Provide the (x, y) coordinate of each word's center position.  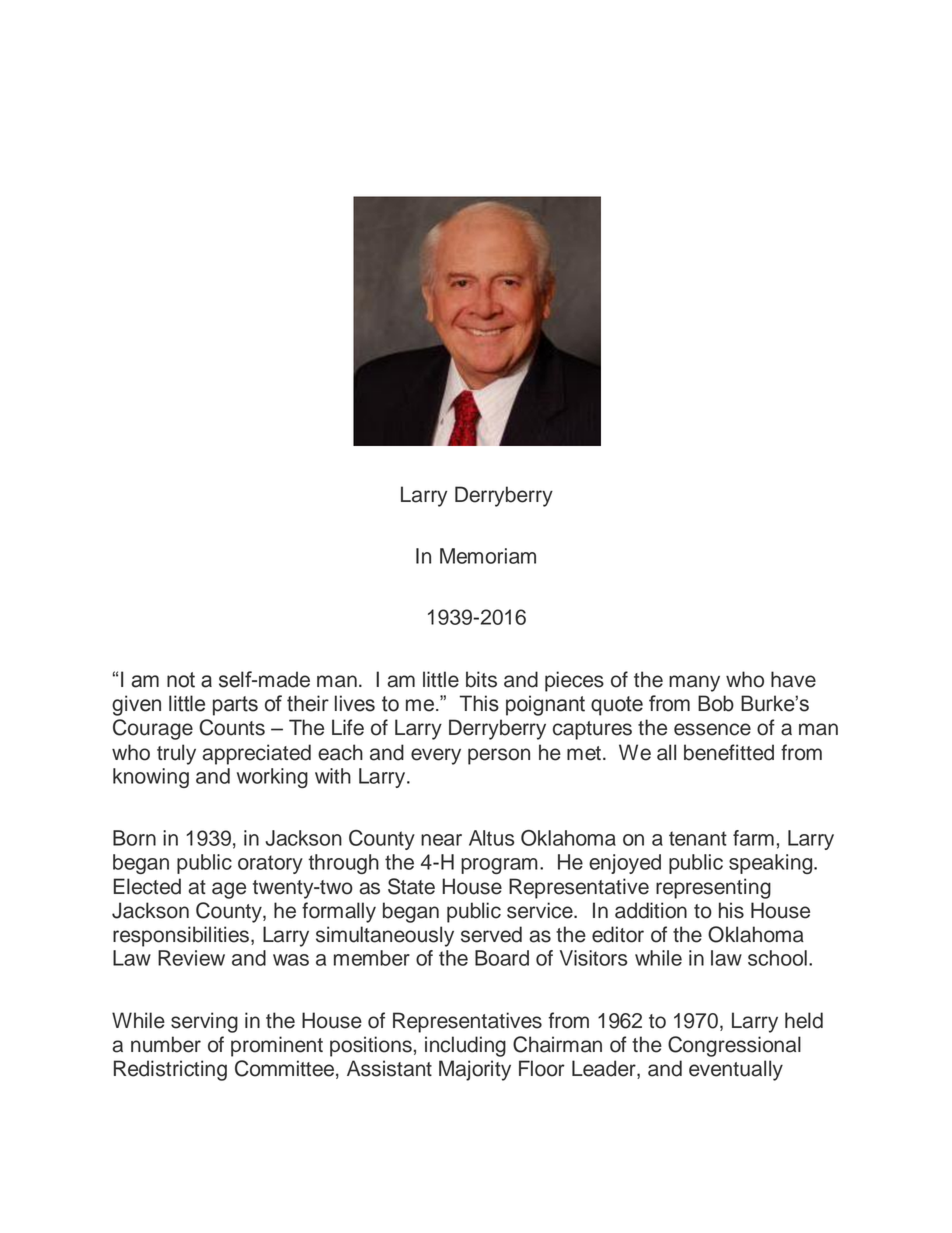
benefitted (729, 752)
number (166, 1044)
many (694, 683)
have (793, 679)
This (479, 703)
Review (191, 958)
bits (481, 679)
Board (502, 958)
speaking (772, 864)
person (499, 756)
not (181, 680)
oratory (270, 864)
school (777, 958)
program (499, 866)
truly (176, 754)
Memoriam (488, 556)
